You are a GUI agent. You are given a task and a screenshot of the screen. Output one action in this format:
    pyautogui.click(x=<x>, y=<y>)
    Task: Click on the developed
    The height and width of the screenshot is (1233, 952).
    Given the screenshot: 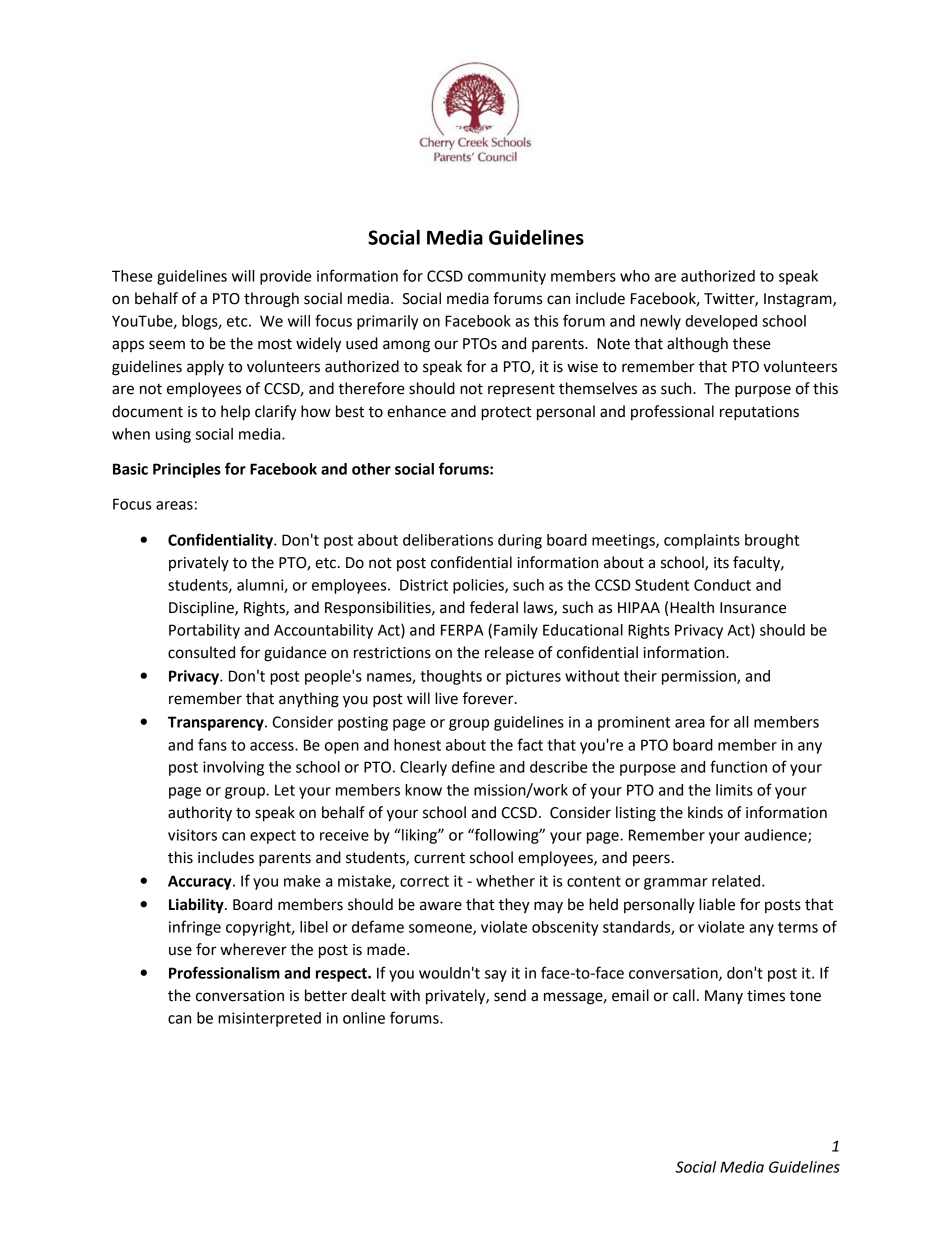 What is the action you would take?
    pyautogui.click(x=721, y=322)
